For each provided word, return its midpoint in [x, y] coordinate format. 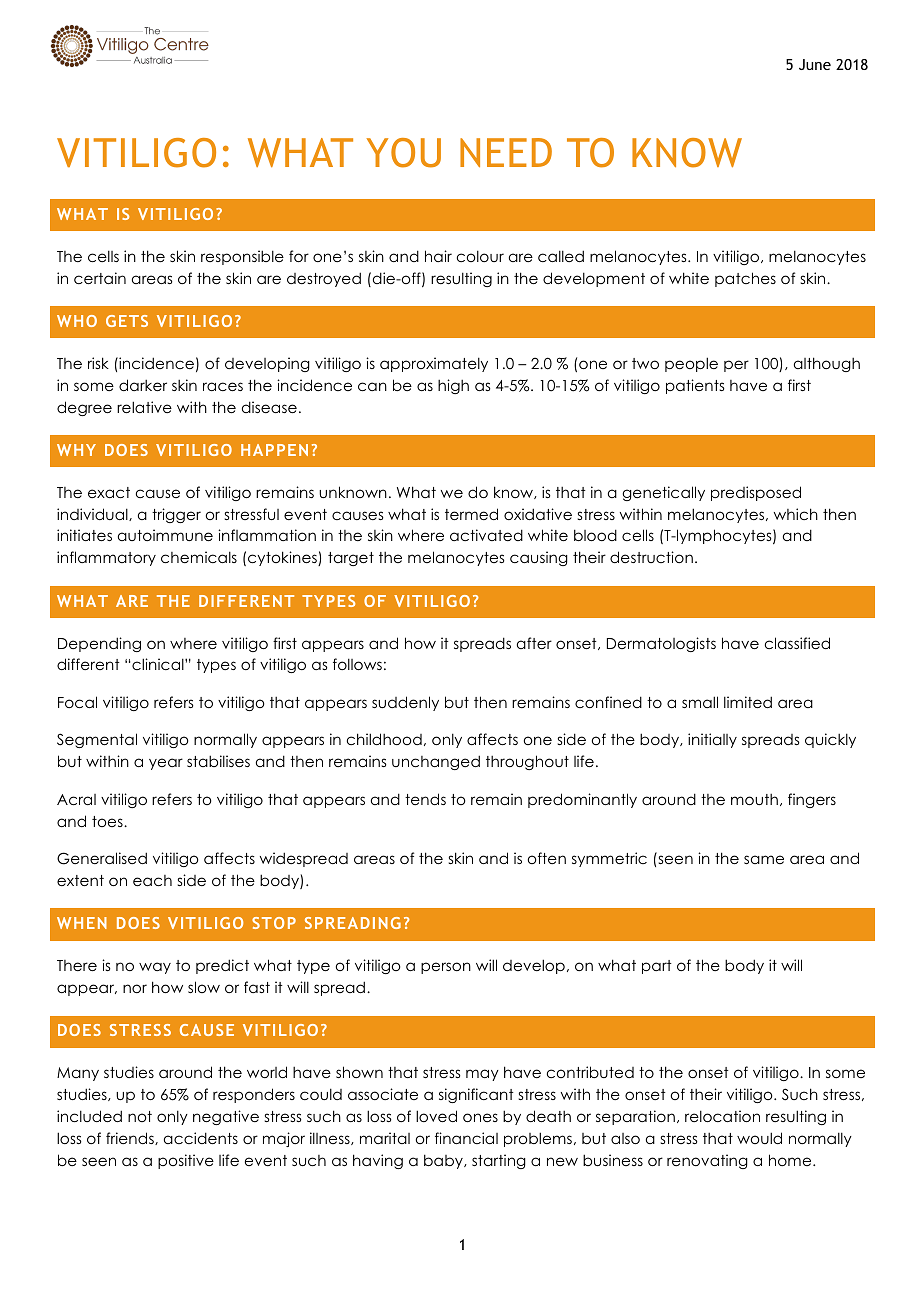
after [534, 643]
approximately [434, 364]
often [547, 858]
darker [143, 385]
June [815, 64]
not [140, 1116]
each [152, 880]
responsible [242, 257]
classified [797, 643]
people [691, 364]
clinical [159, 664]
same [764, 859]
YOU [403, 153]
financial [466, 1138]
